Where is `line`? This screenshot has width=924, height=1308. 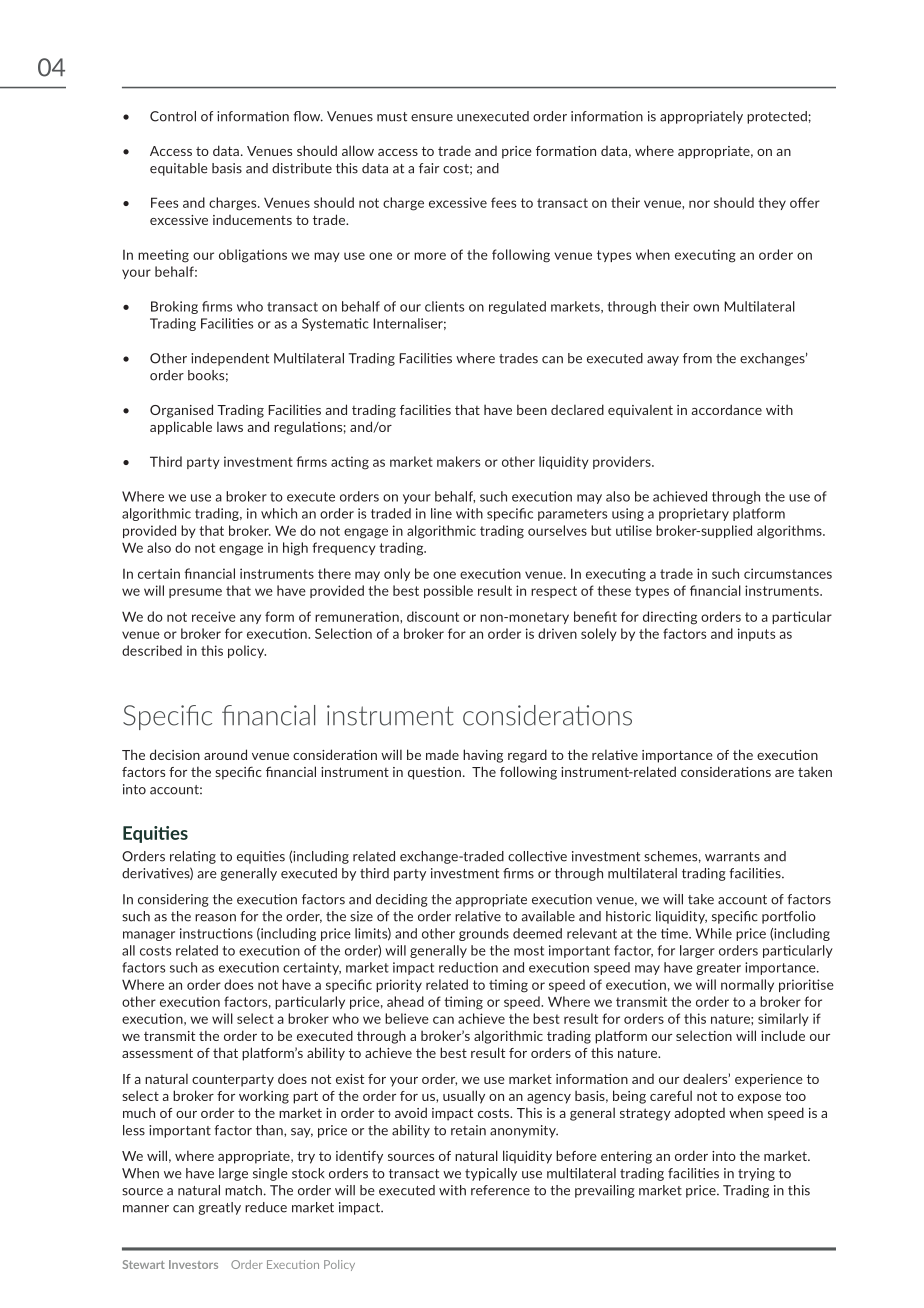 line is located at coordinates (441, 513).
